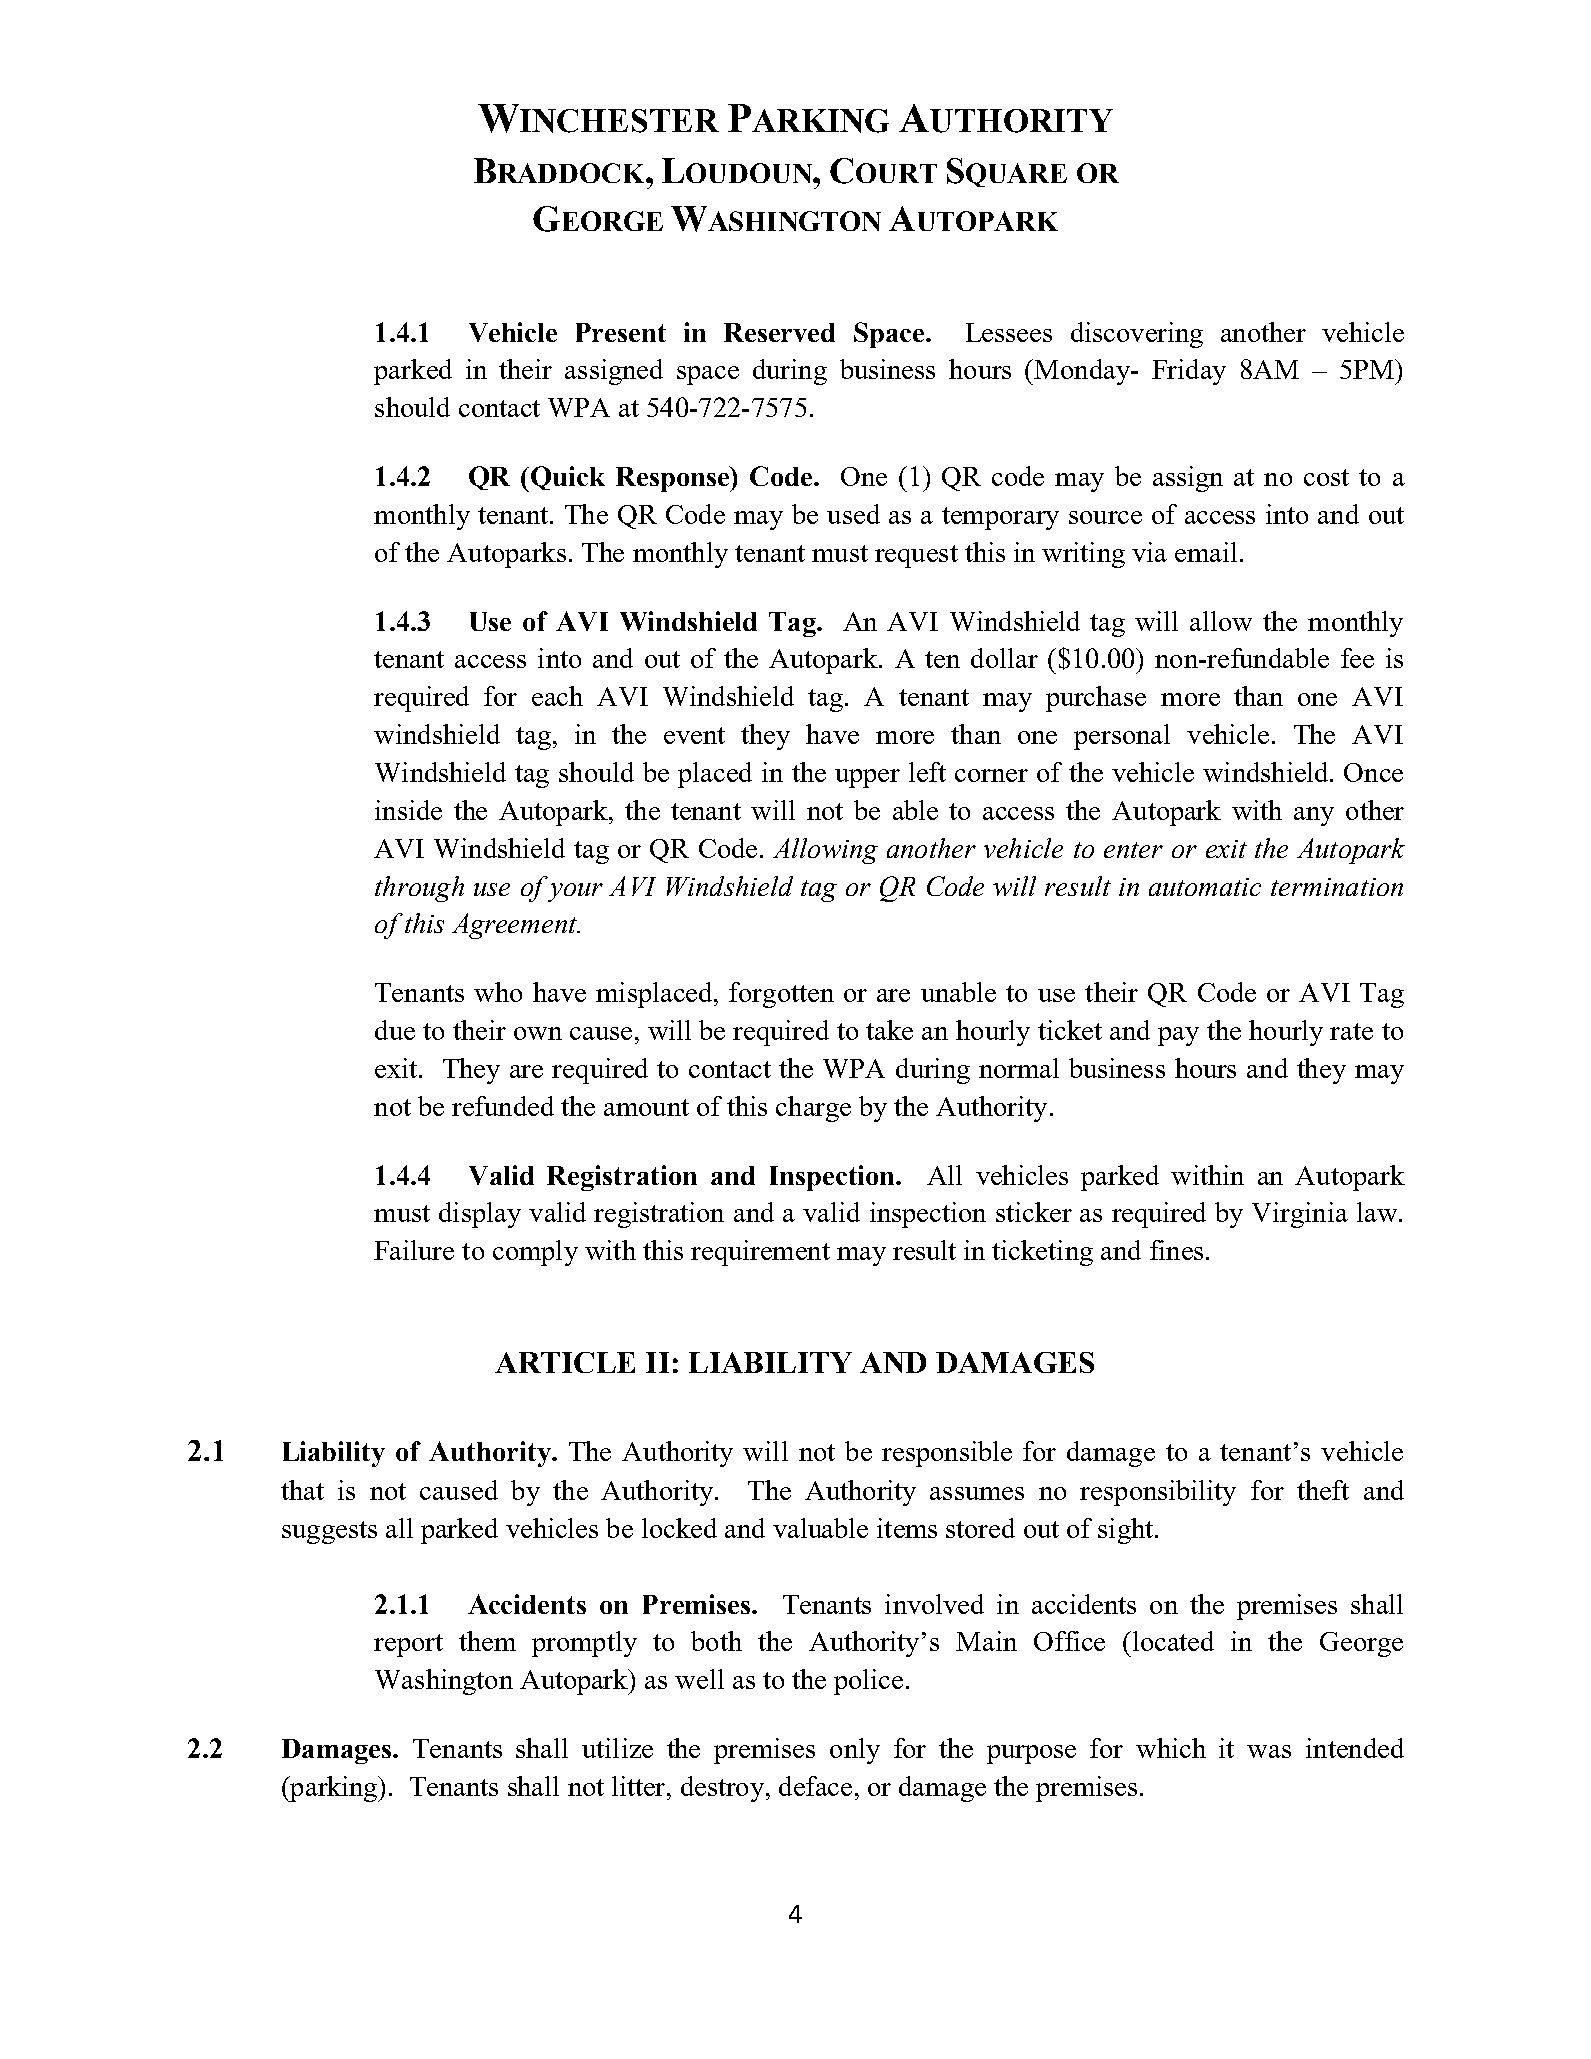 This image has width=1591, height=2059. I want to click on only, so click(855, 1751).
